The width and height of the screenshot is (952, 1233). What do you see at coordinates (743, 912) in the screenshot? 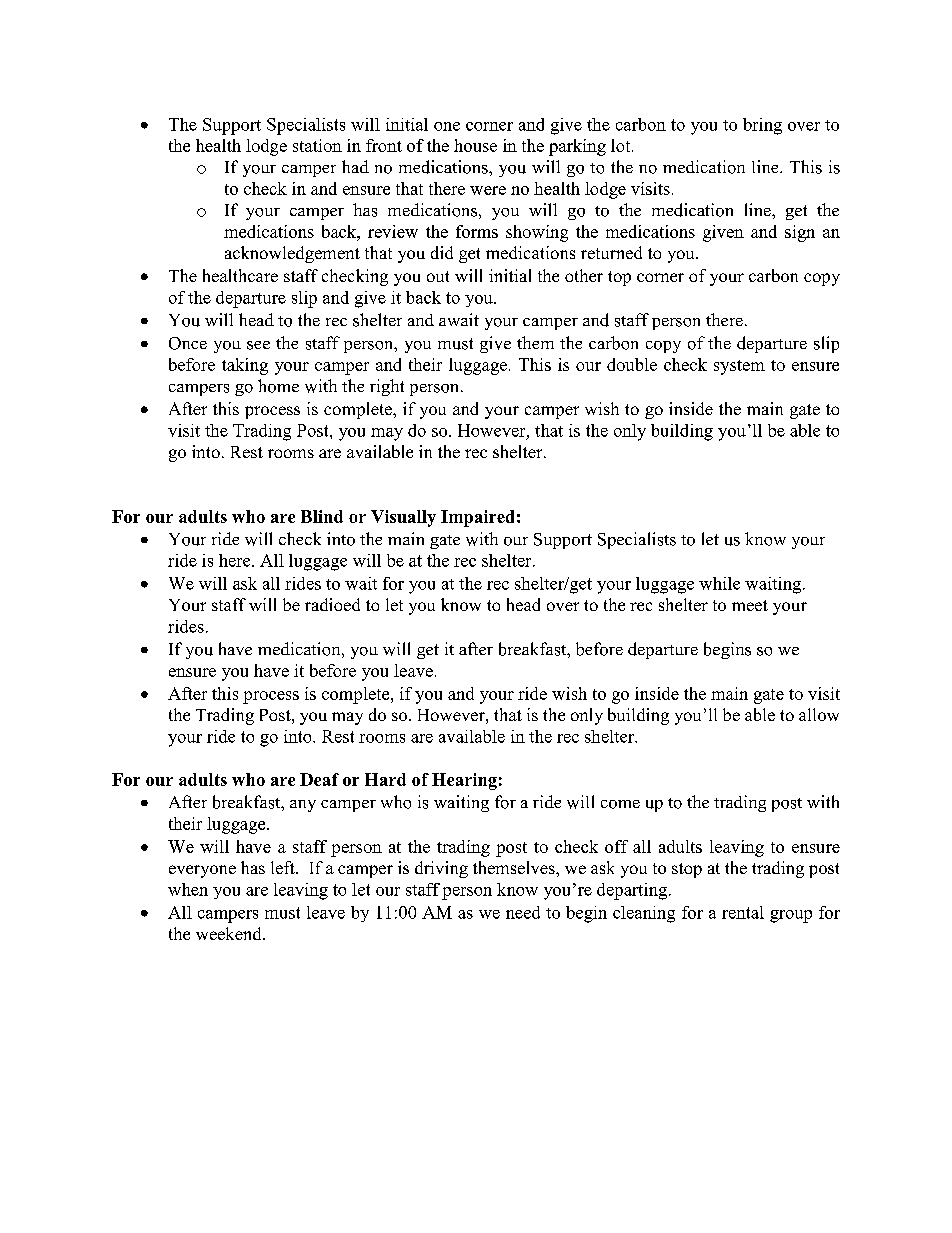
I see `rental` at bounding box center [743, 912].
